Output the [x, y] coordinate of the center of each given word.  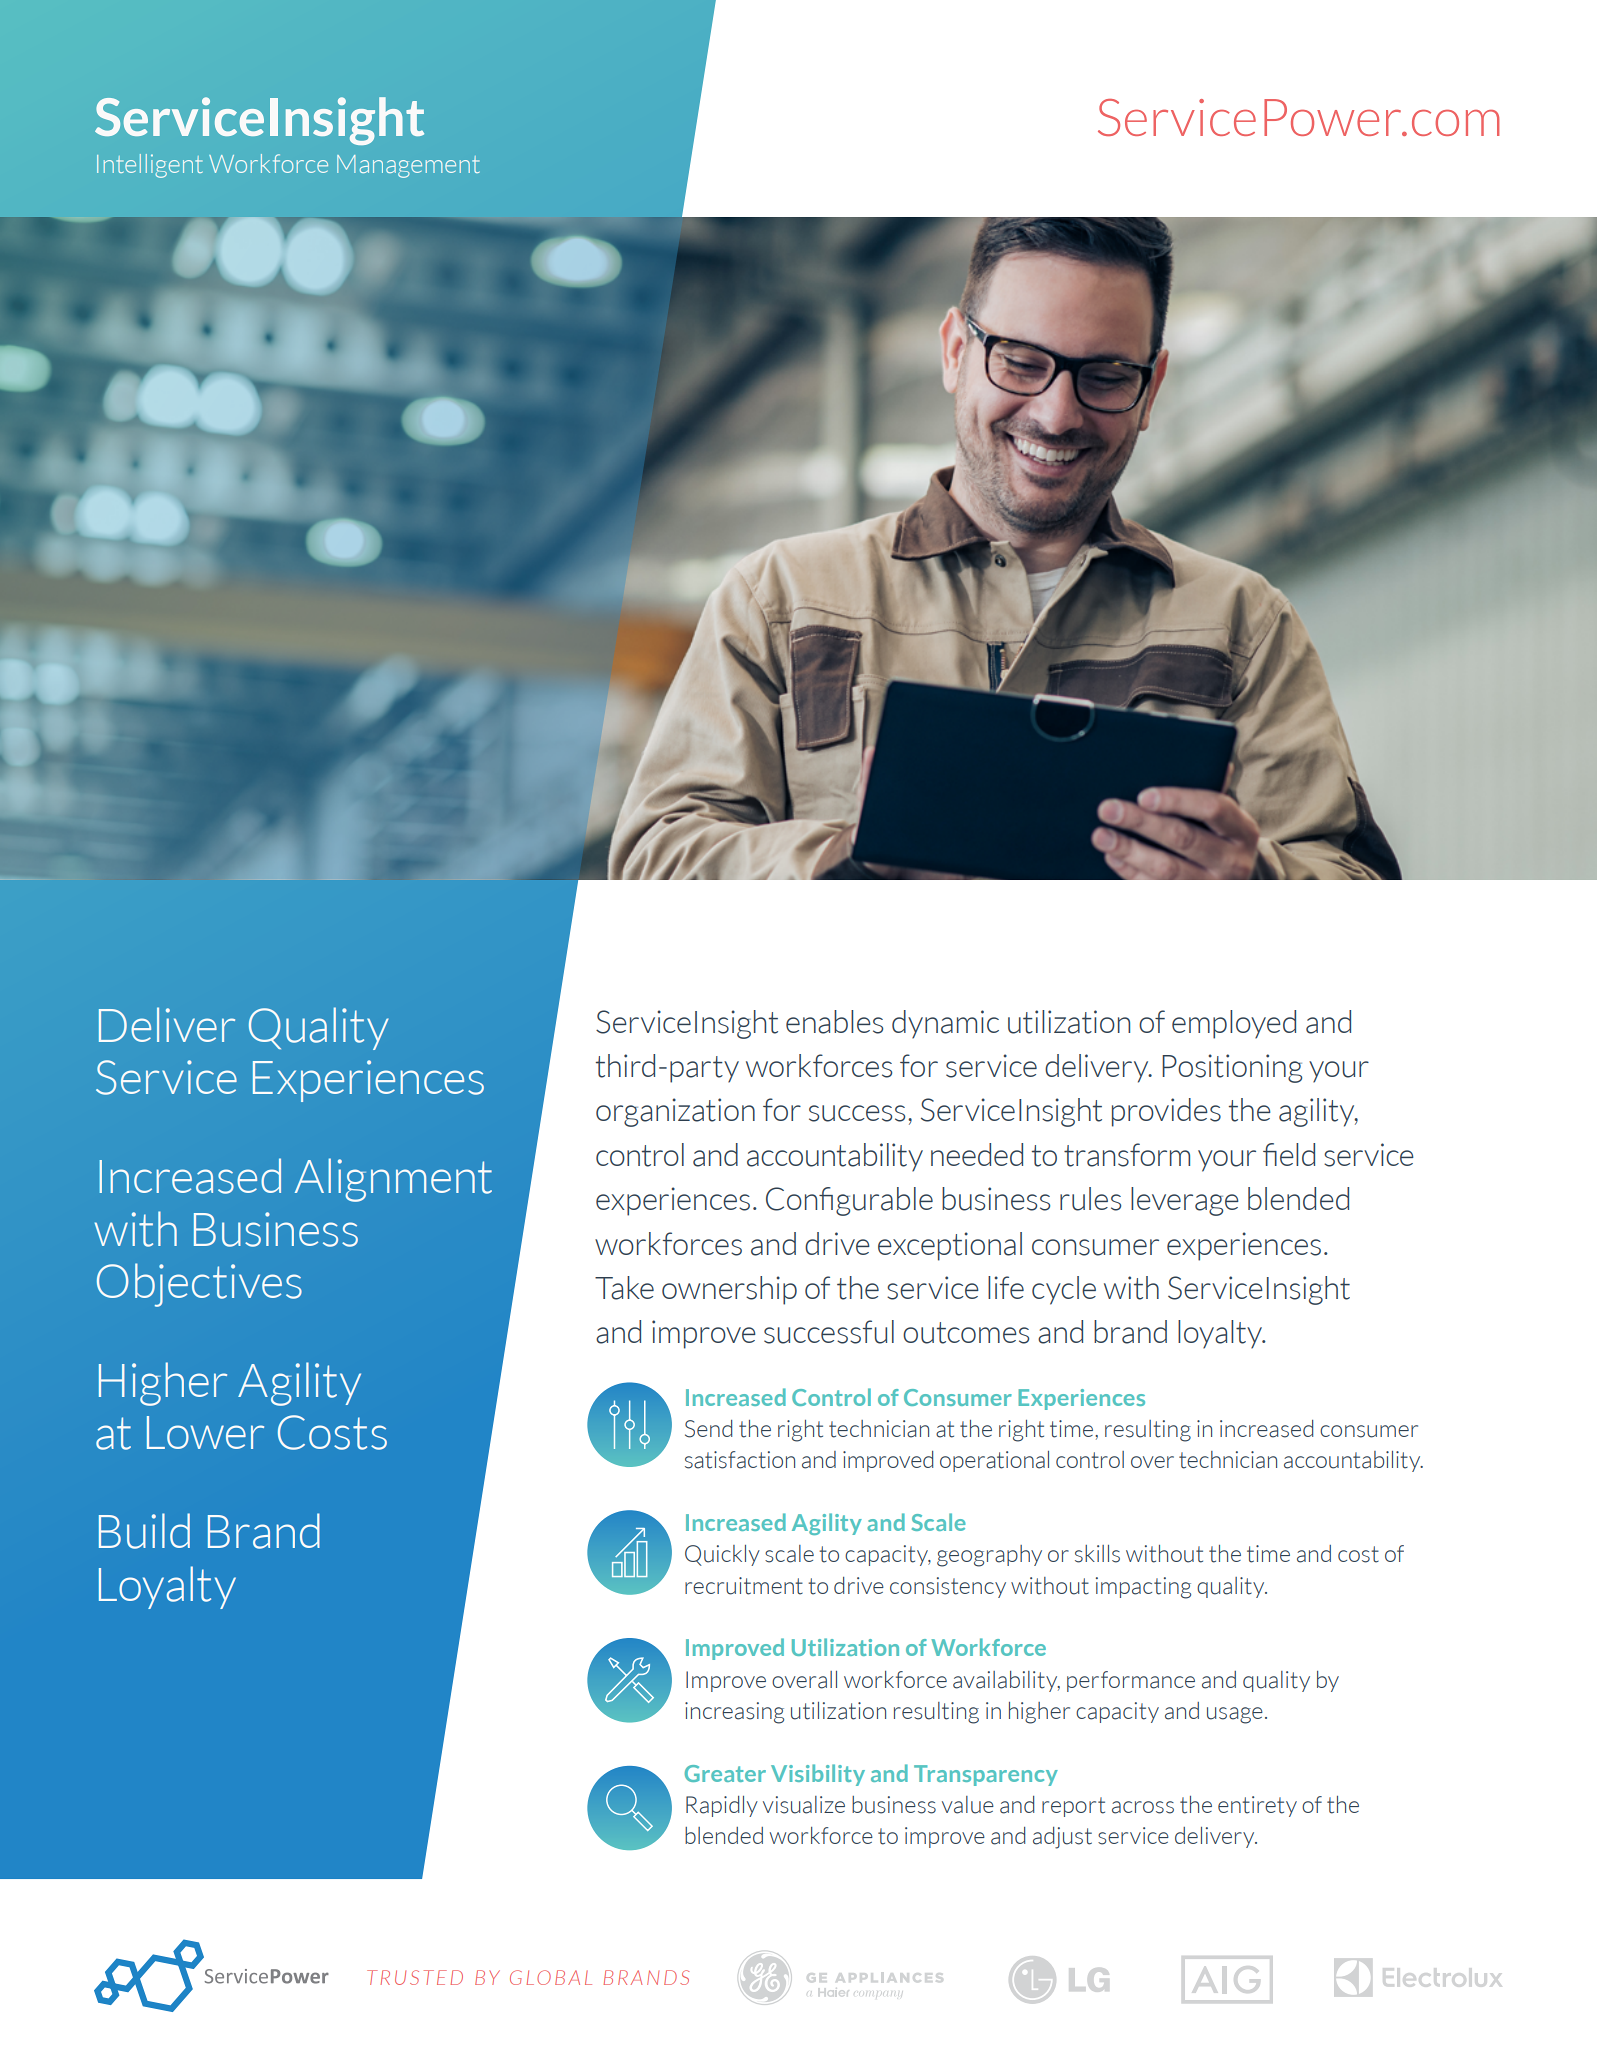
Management [408, 166]
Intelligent [149, 166]
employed [1234, 1024]
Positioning [1232, 1068]
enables [834, 1022]
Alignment [393, 1180]
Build [144, 1531]
